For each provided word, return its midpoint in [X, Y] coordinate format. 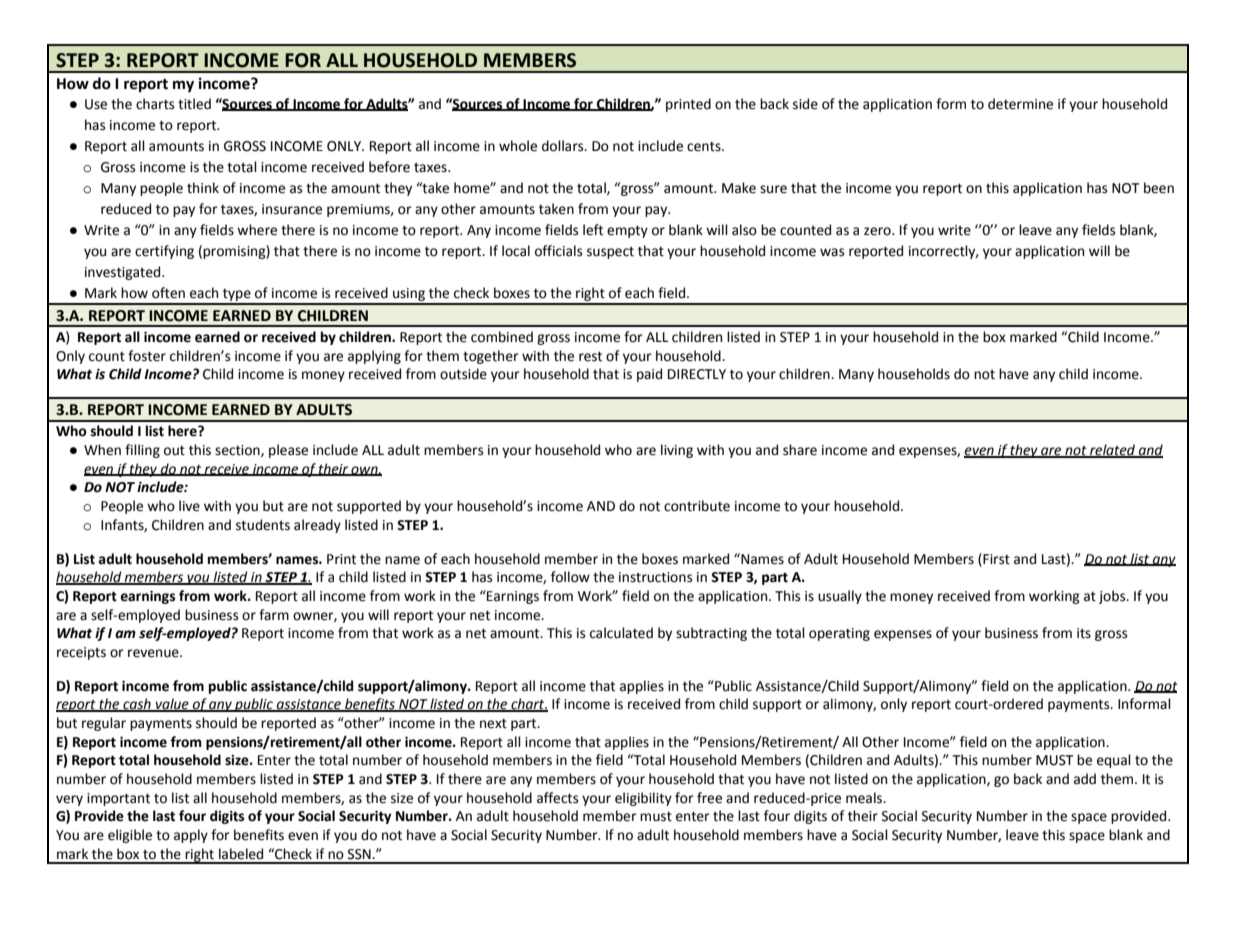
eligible [130, 836]
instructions [655, 577]
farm [274, 614]
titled [194, 104]
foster [147, 356]
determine [1020, 104]
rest [590, 356]
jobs [1113, 597]
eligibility [643, 799]
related [1113, 451]
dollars [564, 146]
